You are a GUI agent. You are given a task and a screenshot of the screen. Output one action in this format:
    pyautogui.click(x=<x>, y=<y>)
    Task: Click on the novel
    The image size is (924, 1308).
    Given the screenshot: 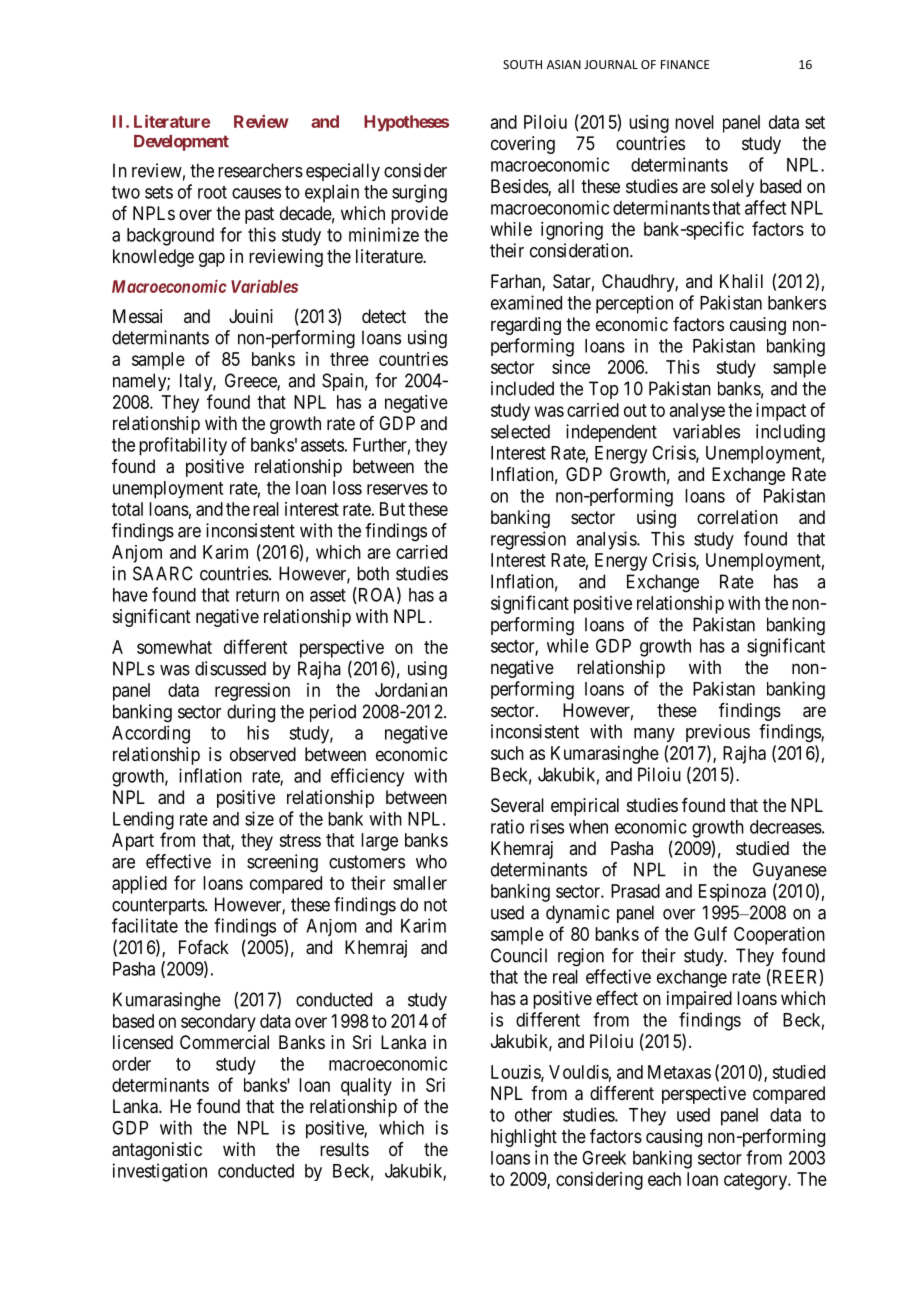 What is the action you would take?
    pyautogui.click(x=694, y=122)
